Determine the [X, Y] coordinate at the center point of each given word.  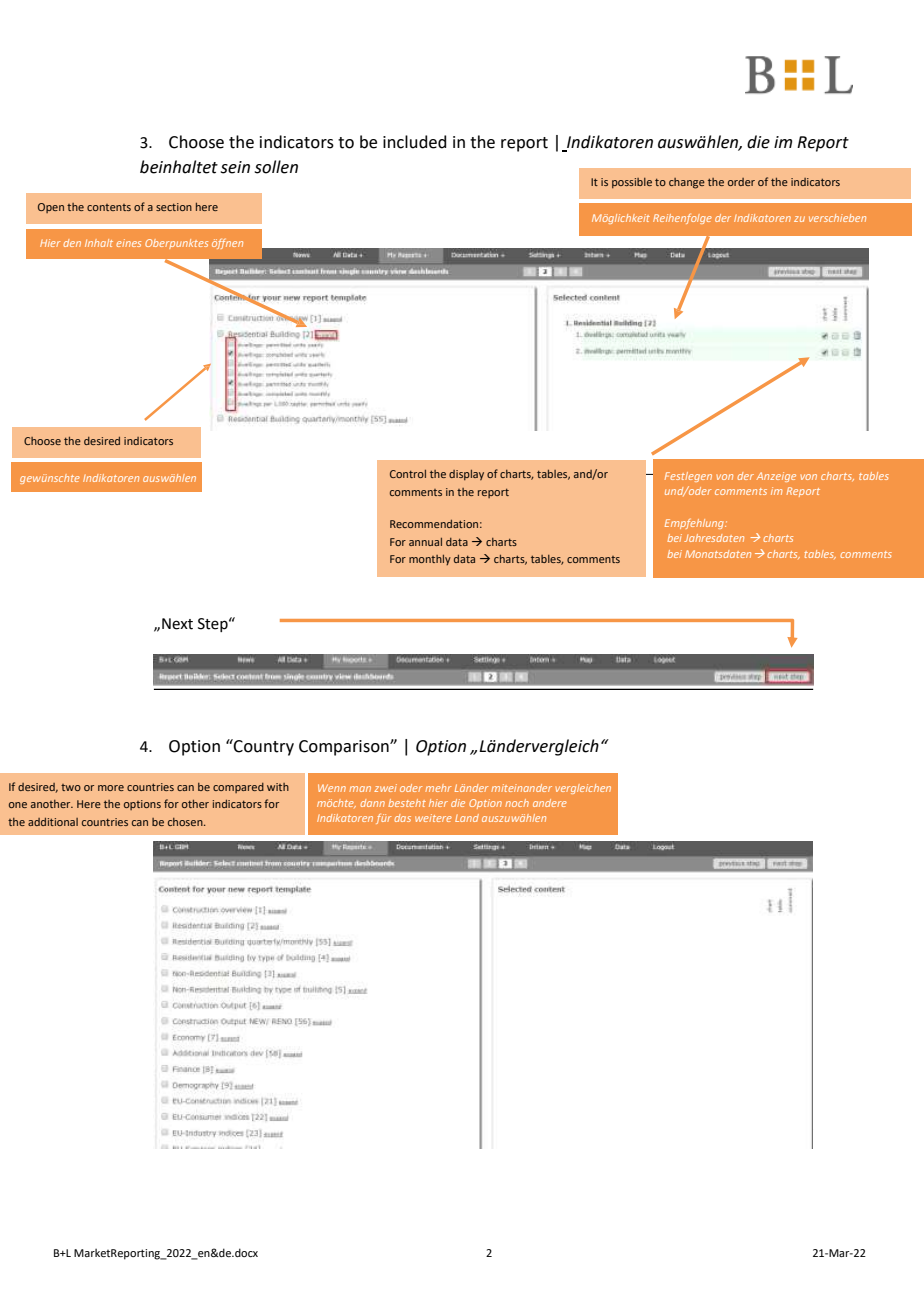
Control [408, 474]
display [466, 475]
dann [372, 803]
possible [632, 183]
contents [109, 207]
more [111, 788]
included [414, 142]
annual [425, 542]
